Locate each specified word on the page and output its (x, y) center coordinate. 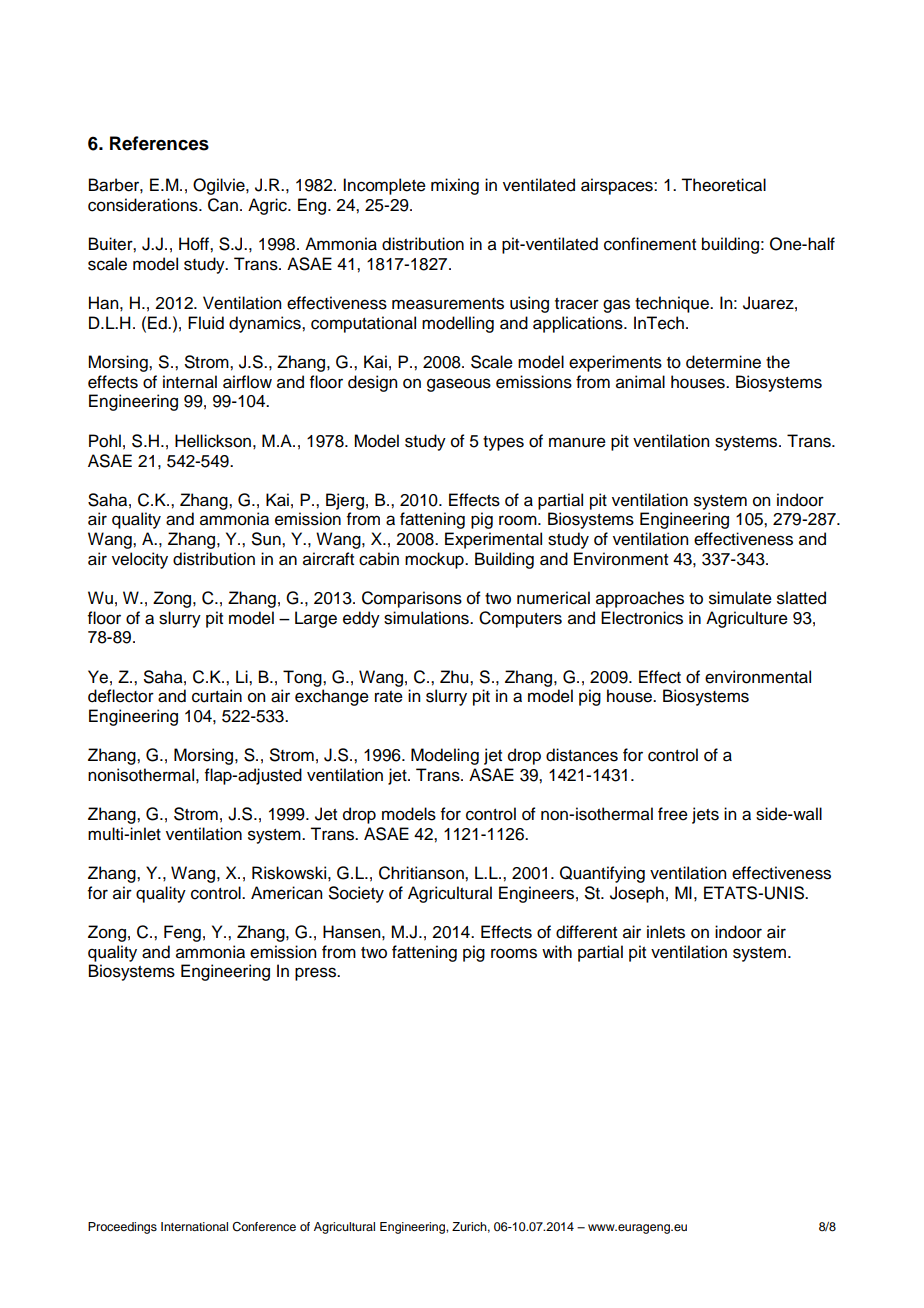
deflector (121, 696)
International (194, 1226)
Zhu (455, 677)
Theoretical (723, 185)
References (159, 143)
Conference (264, 1227)
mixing (455, 186)
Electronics (642, 618)
